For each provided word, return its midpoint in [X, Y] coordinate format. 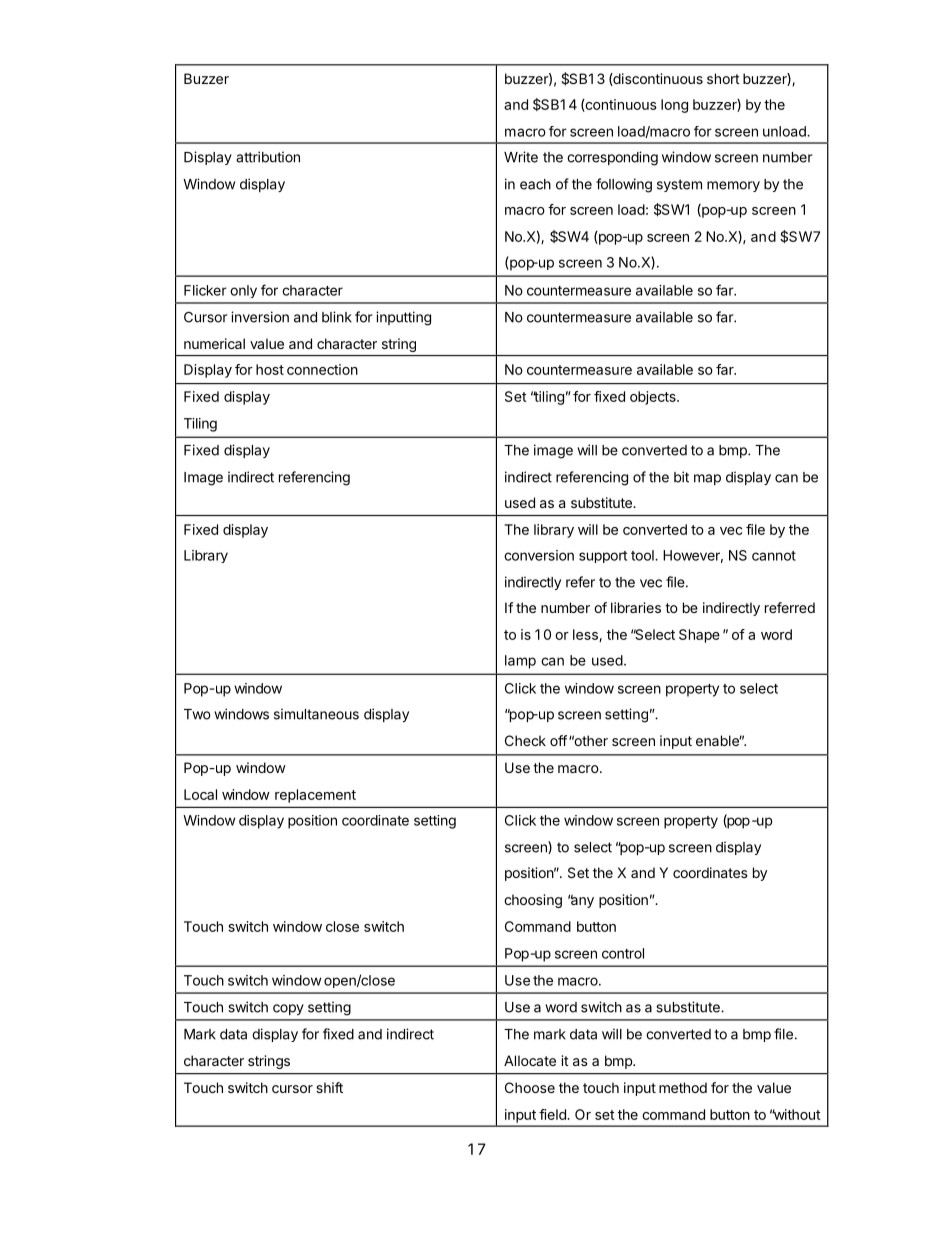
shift [329, 1087]
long [674, 106]
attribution [268, 157]
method [683, 1087]
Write [521, 157]
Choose [530, 1087]
